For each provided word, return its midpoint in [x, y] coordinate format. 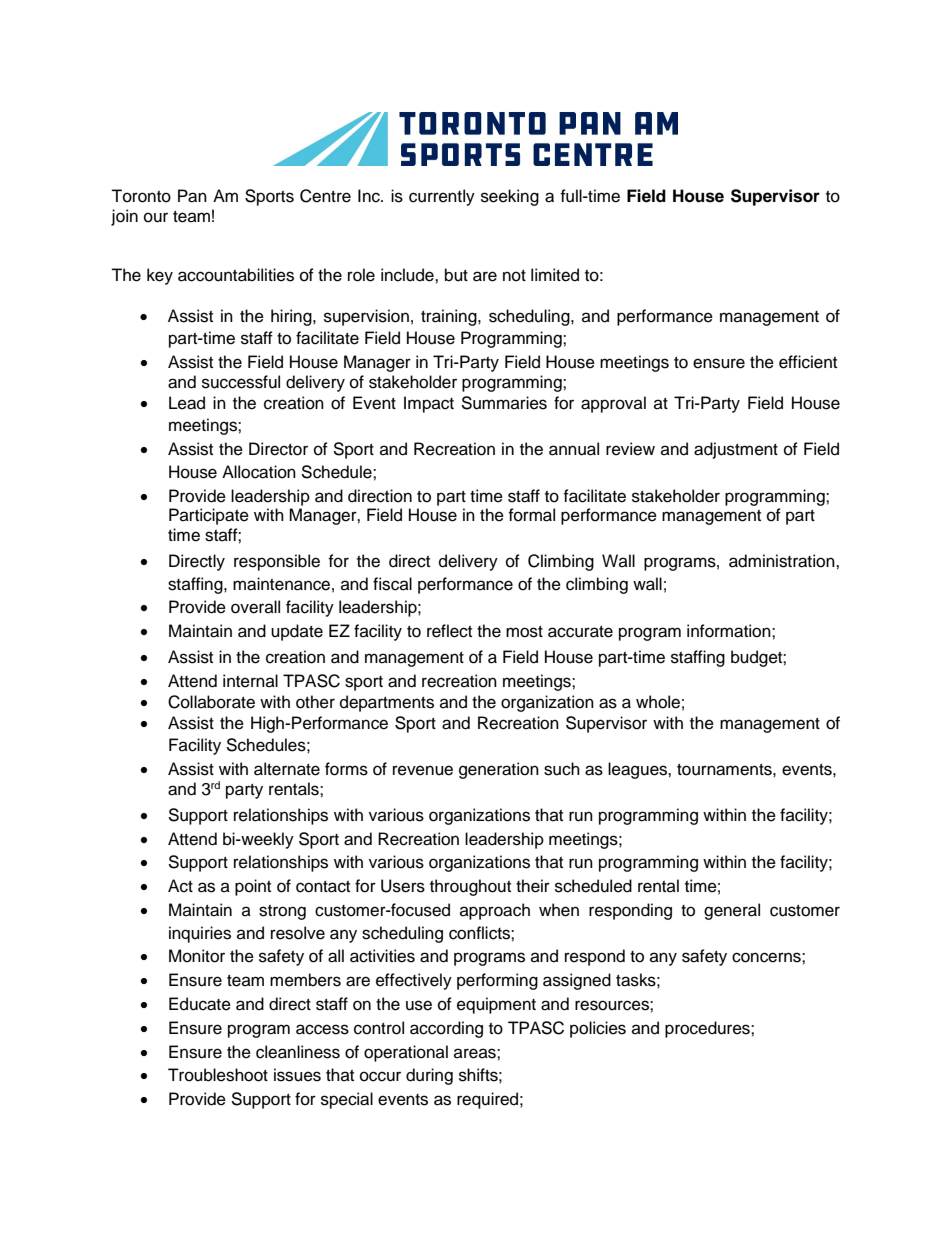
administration [783, 561]
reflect [449, 631]
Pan [192, 196]
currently [442, 197]
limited [555, 275]
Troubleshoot [218, 1075]
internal [250, 681]
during [429, 1076]
